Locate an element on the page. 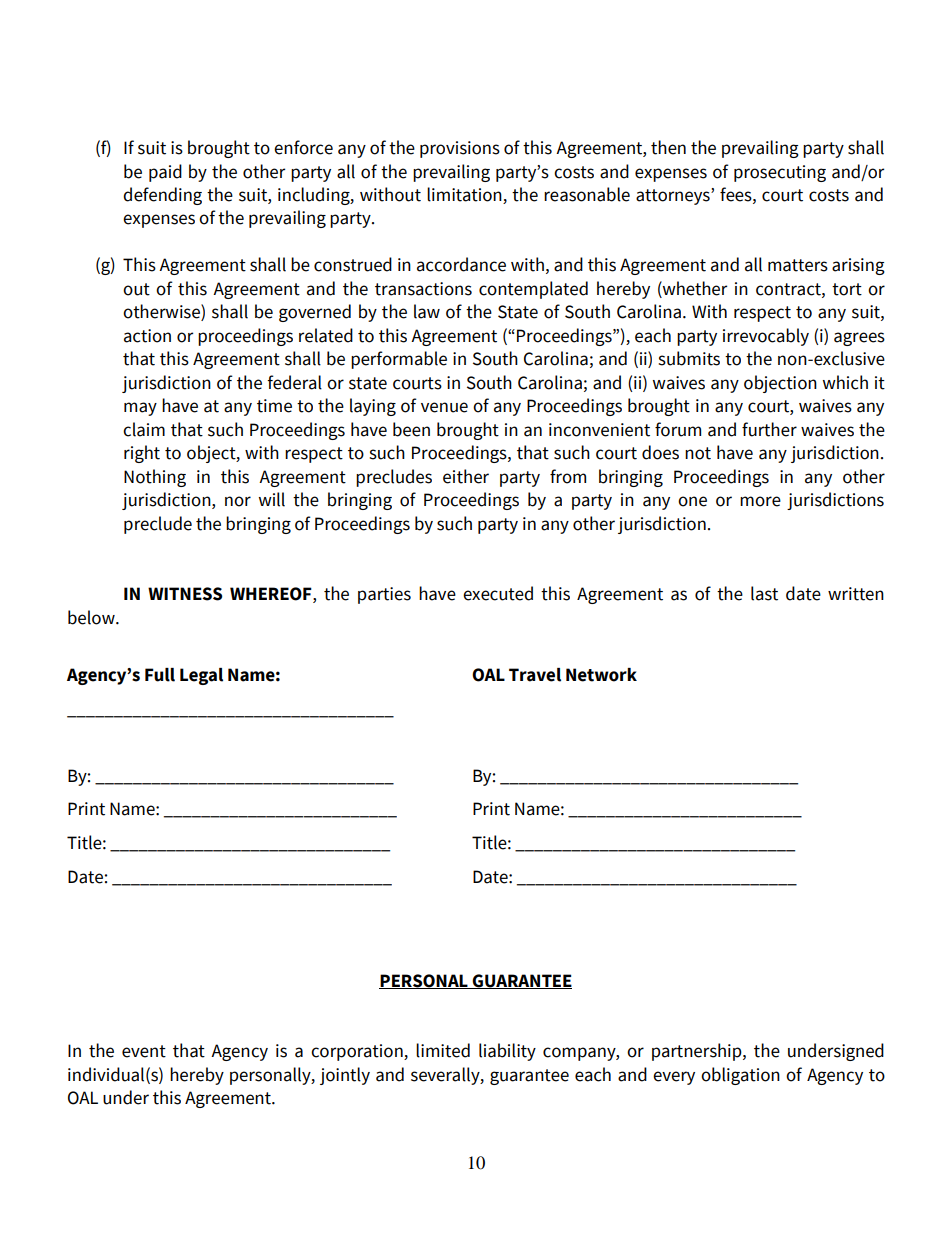 Image resolution: width=952 pixels, height=1233 pixels. last is located at coordinates (764, 593).
